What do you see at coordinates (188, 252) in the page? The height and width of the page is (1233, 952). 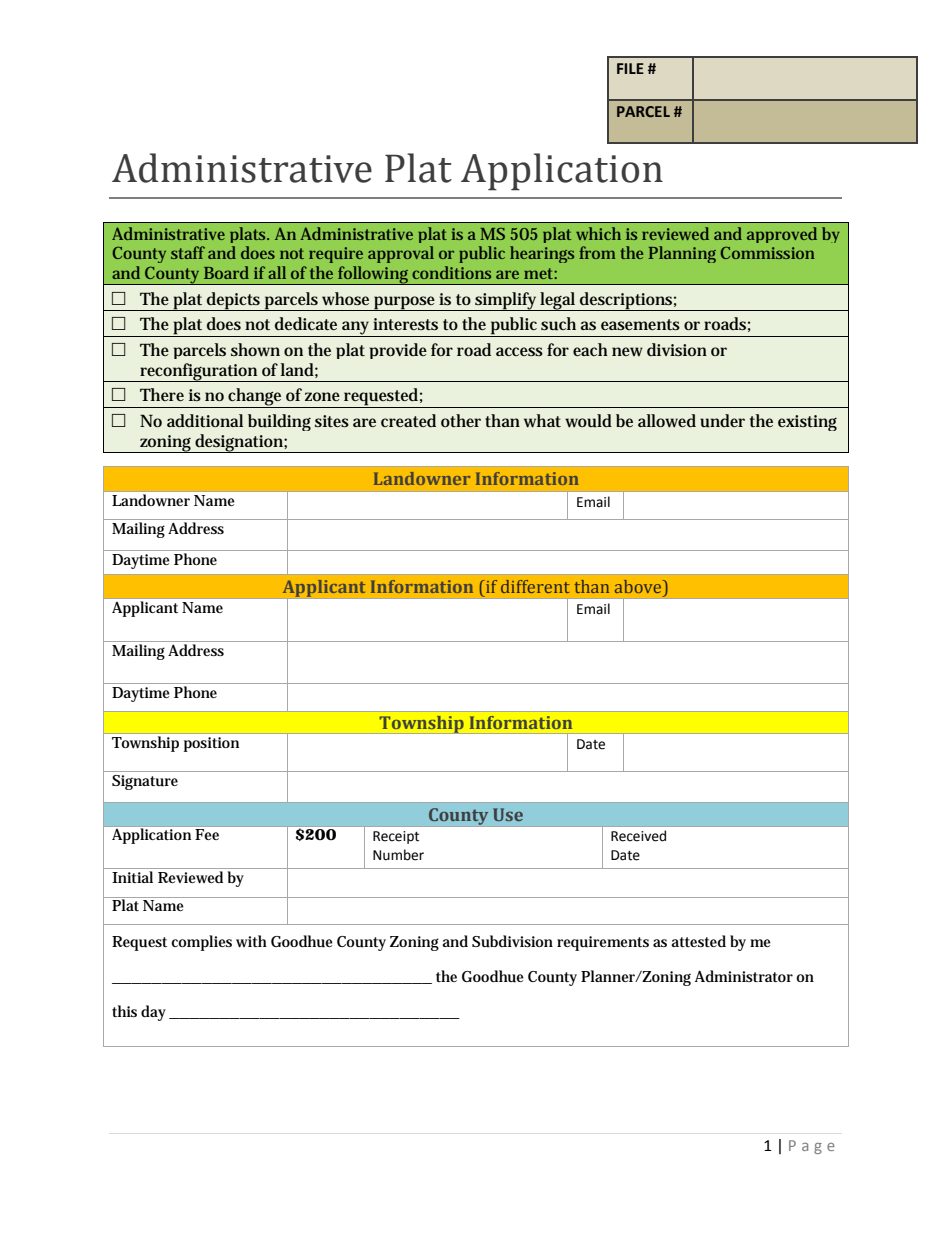 I see `staff` at bounding box center [188, 252].
